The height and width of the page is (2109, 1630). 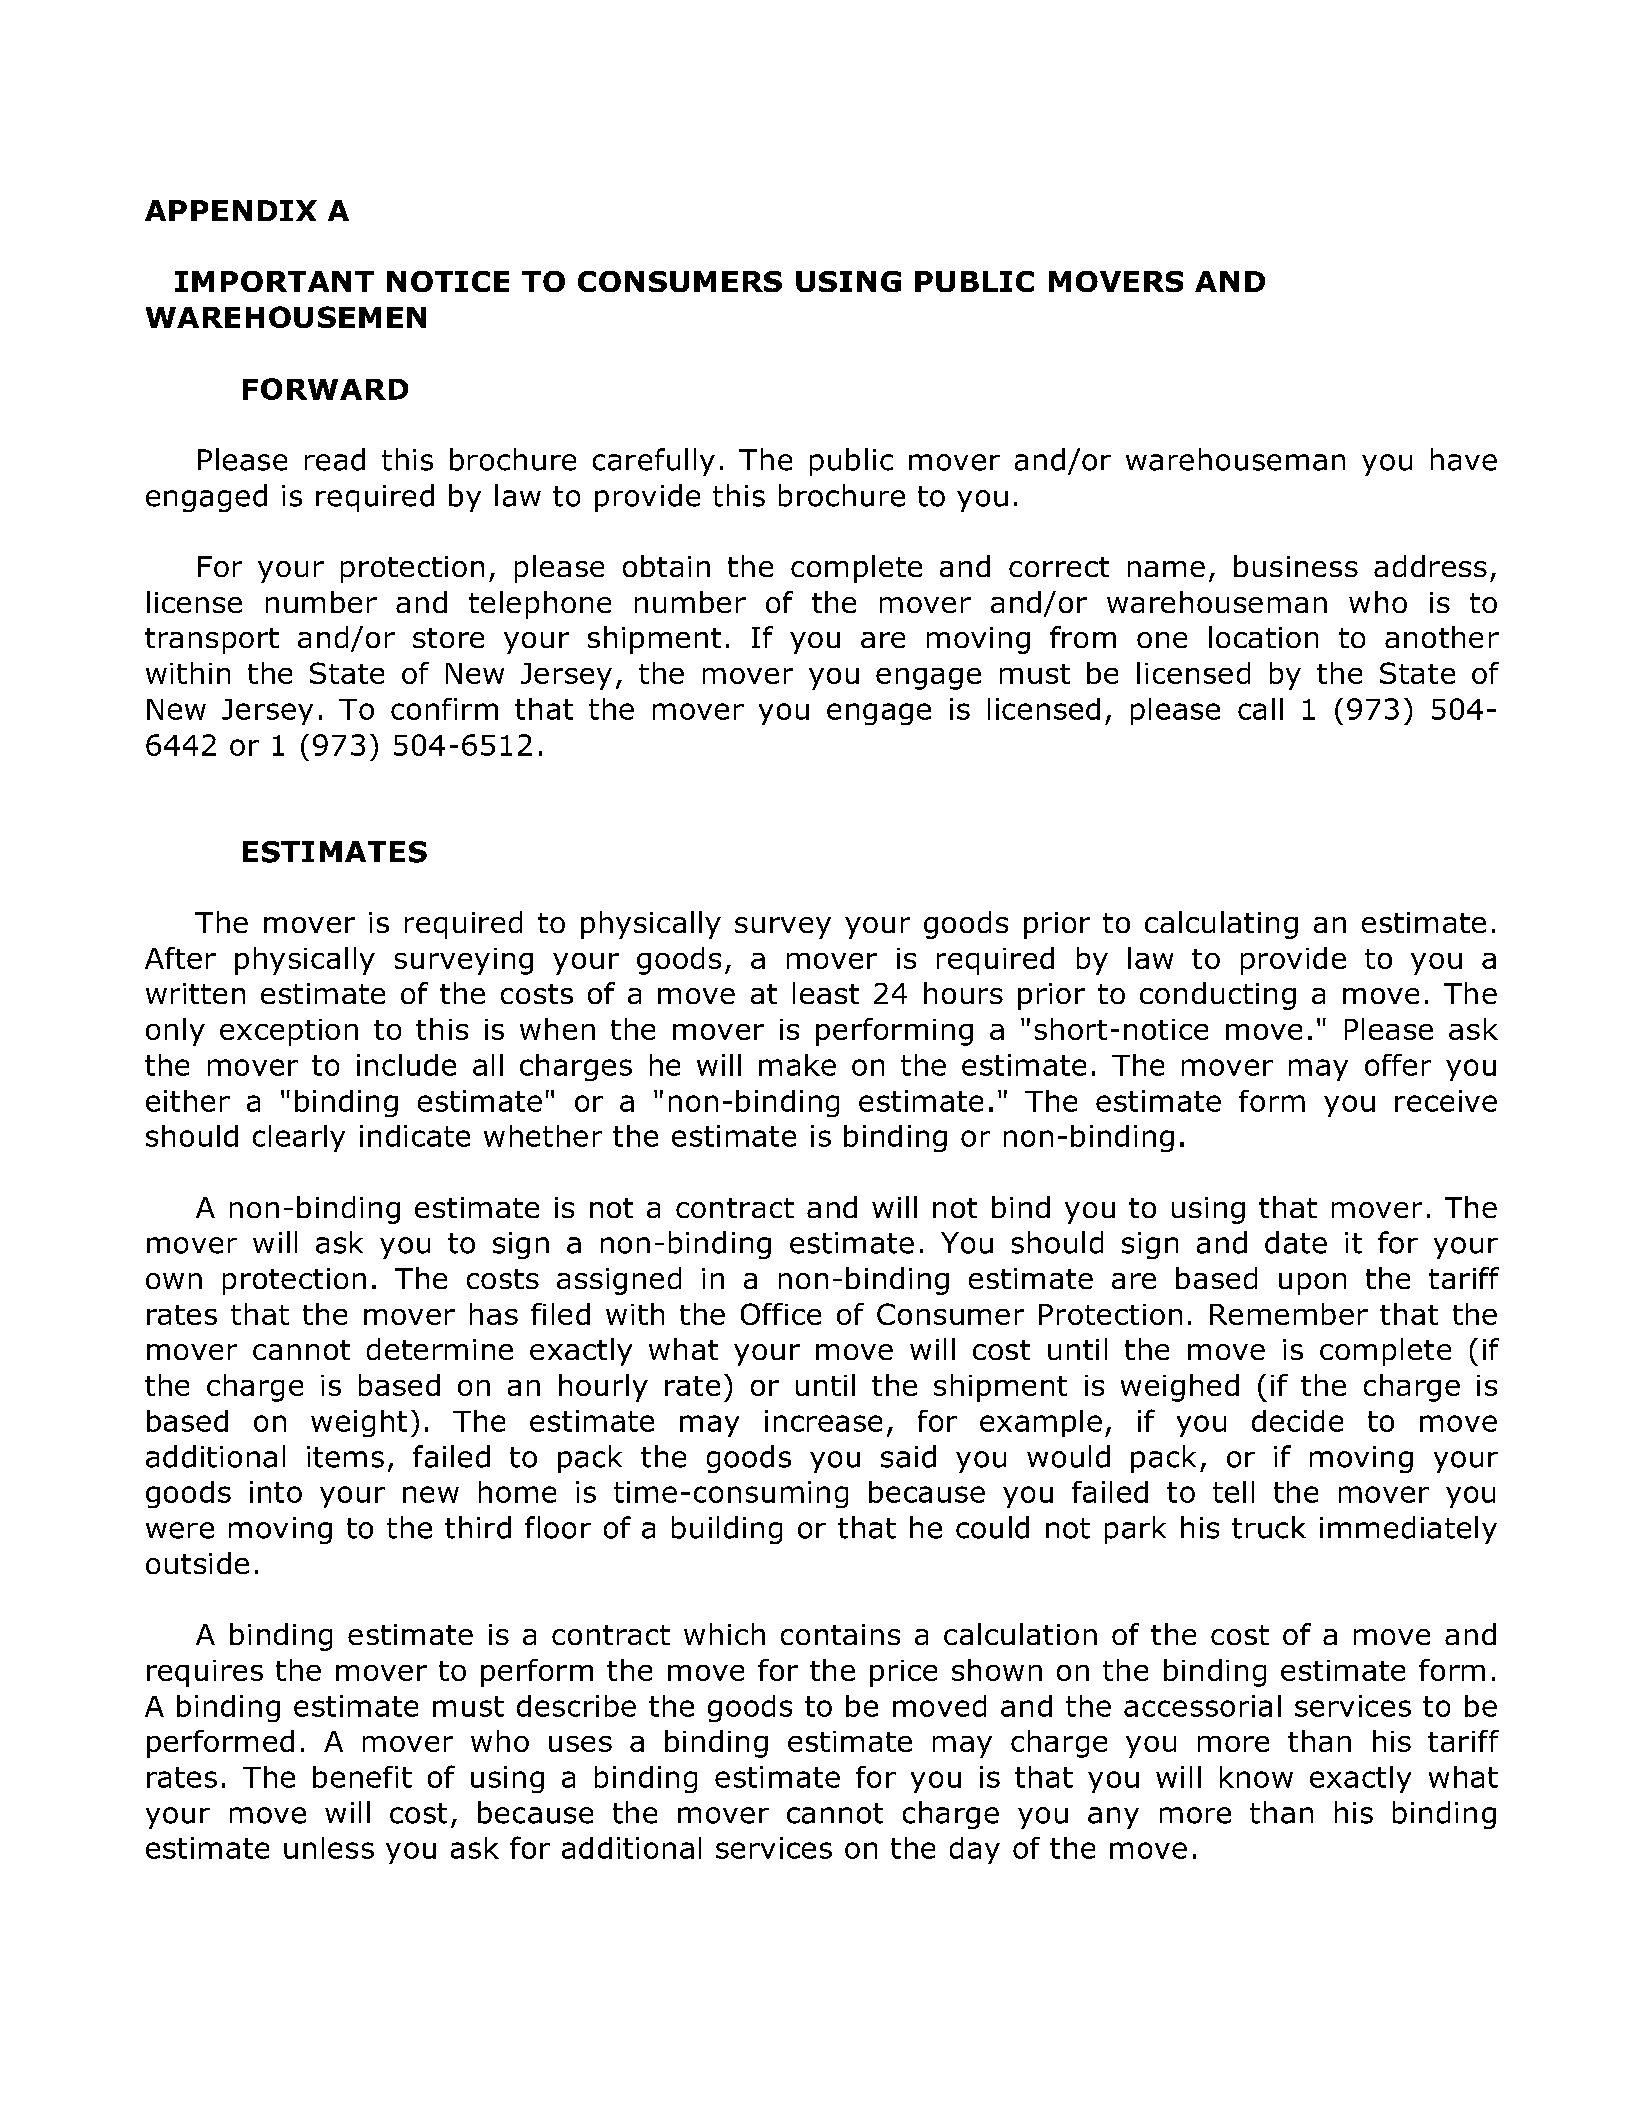 I want to click on offer, so click(x=1398, y=1065).
